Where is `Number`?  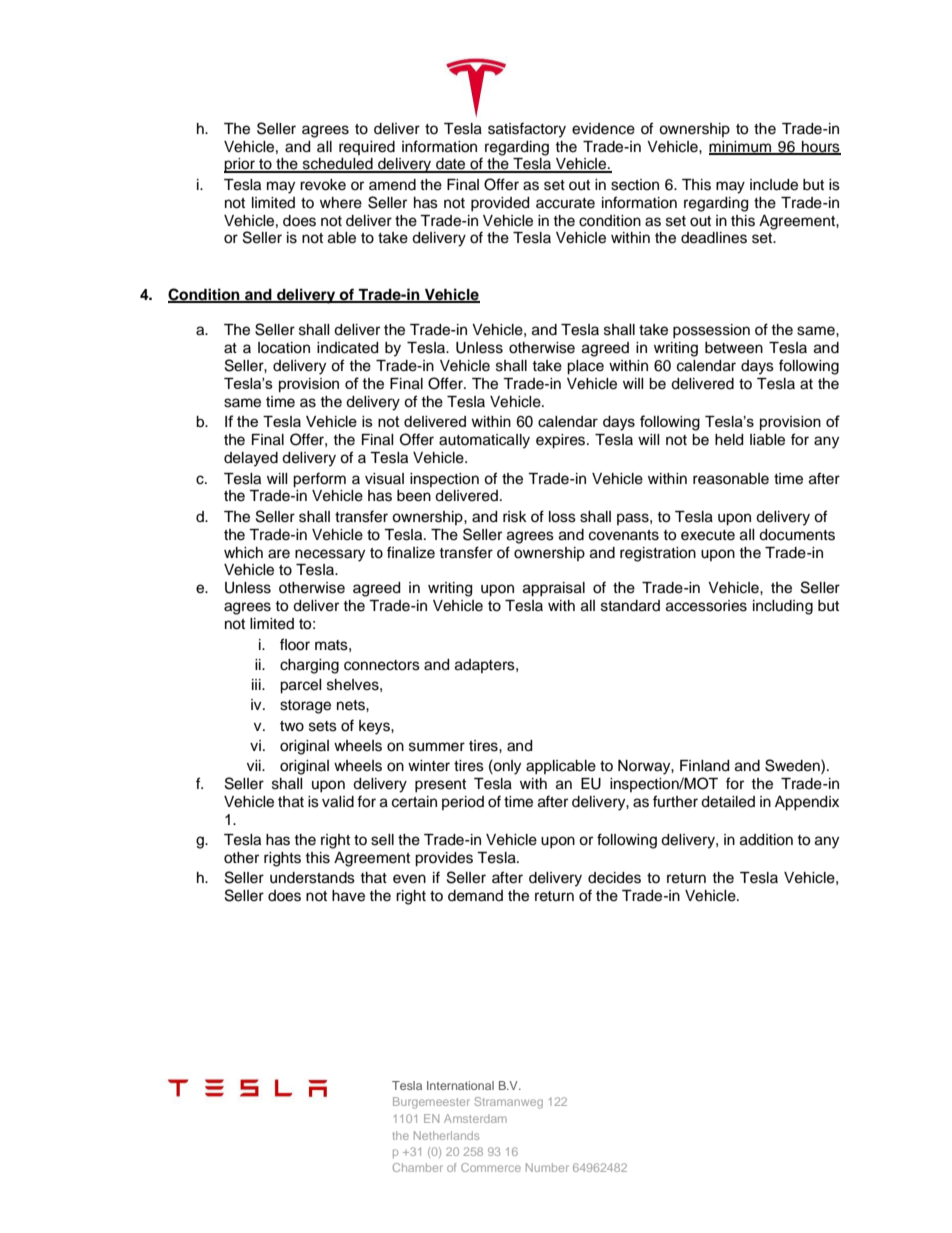 Number is located at coordinates (547, 1167).
